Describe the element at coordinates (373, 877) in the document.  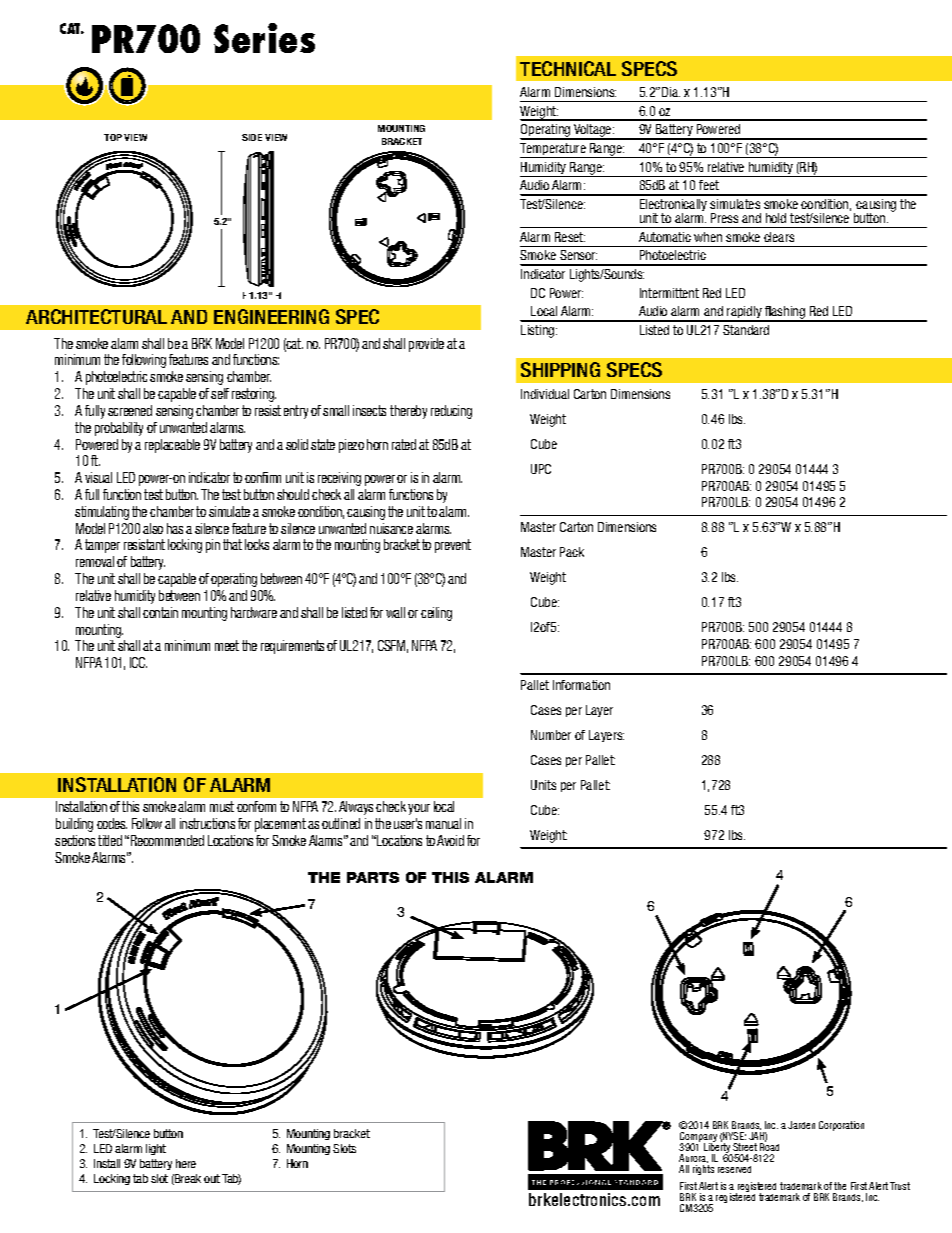
I see `PARTS` at that location.
